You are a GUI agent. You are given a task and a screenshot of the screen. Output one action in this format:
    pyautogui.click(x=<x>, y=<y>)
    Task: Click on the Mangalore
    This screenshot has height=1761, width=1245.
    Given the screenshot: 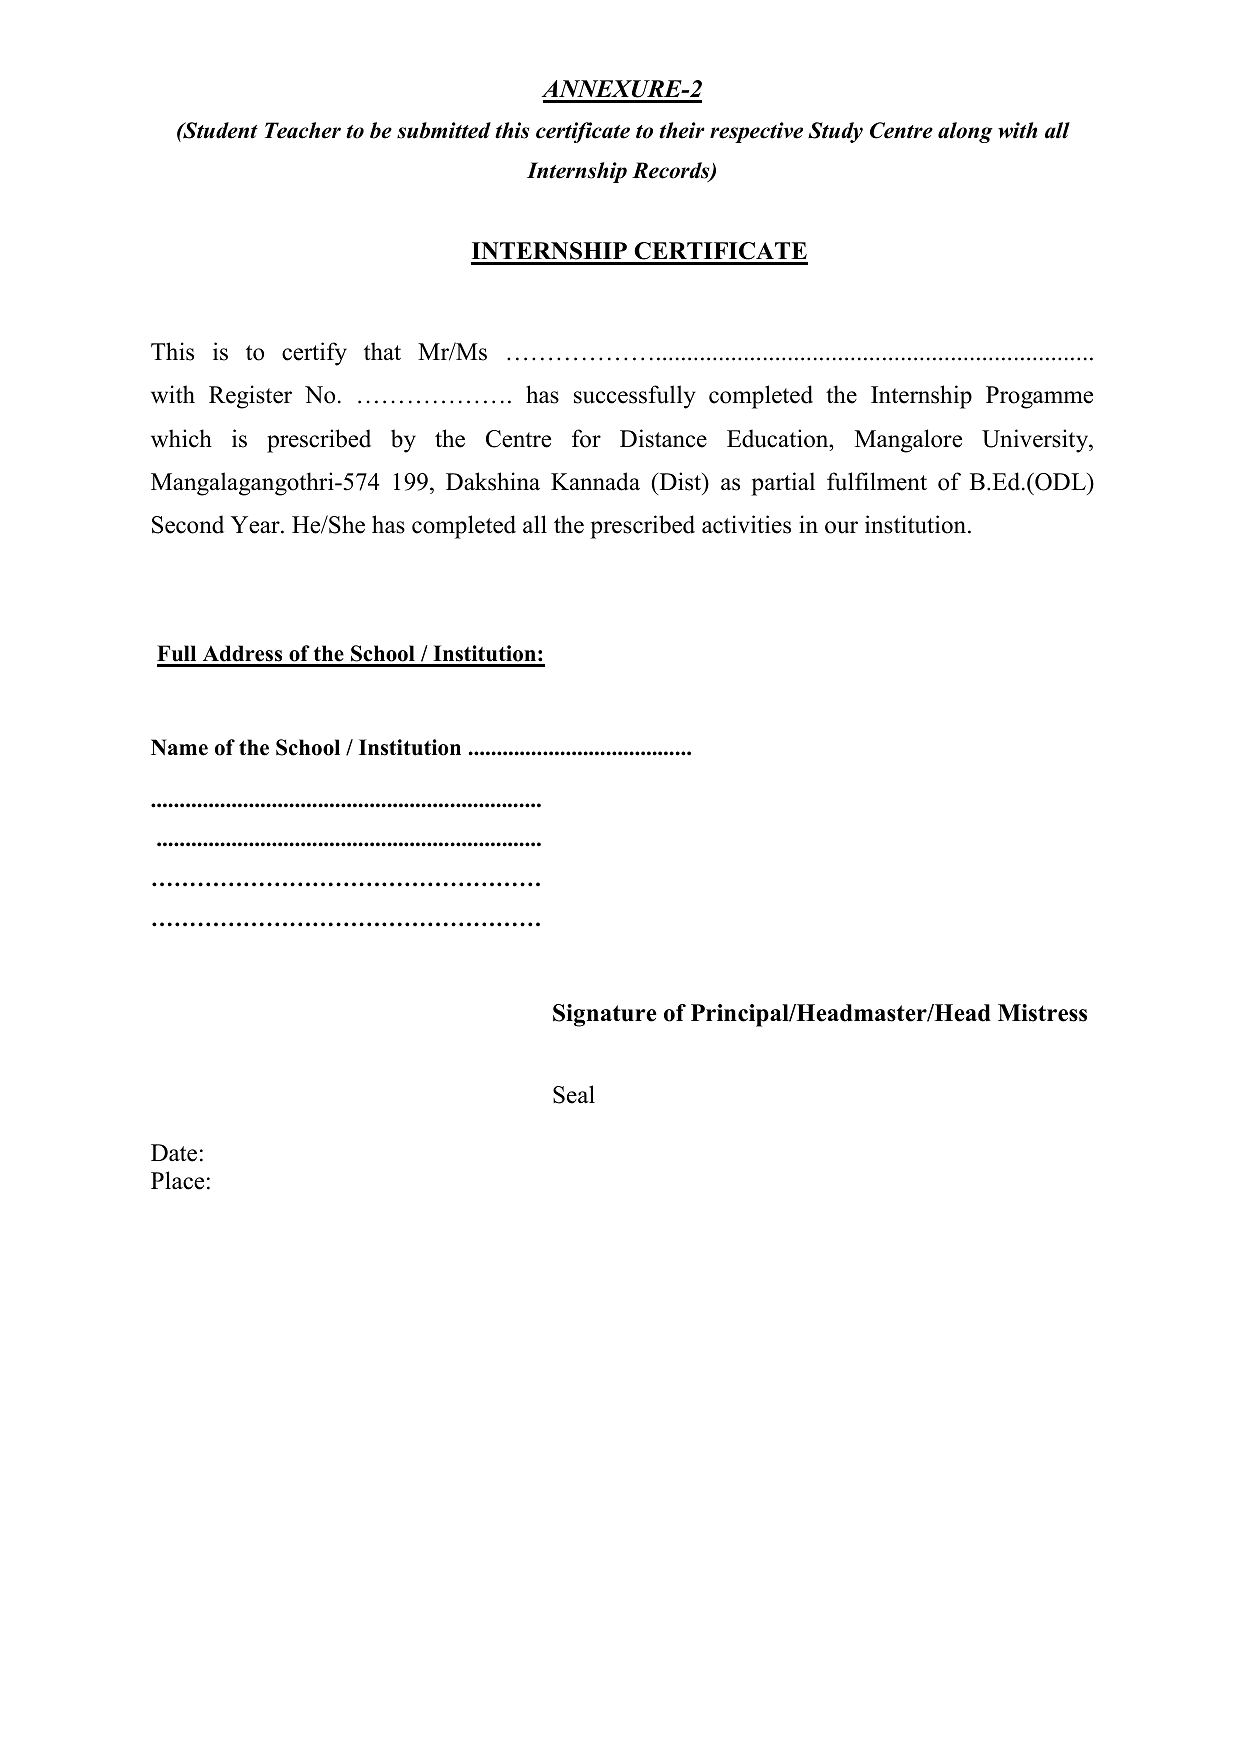 What is the action you would take?
    pyautogui.click(x=908, y=441)
